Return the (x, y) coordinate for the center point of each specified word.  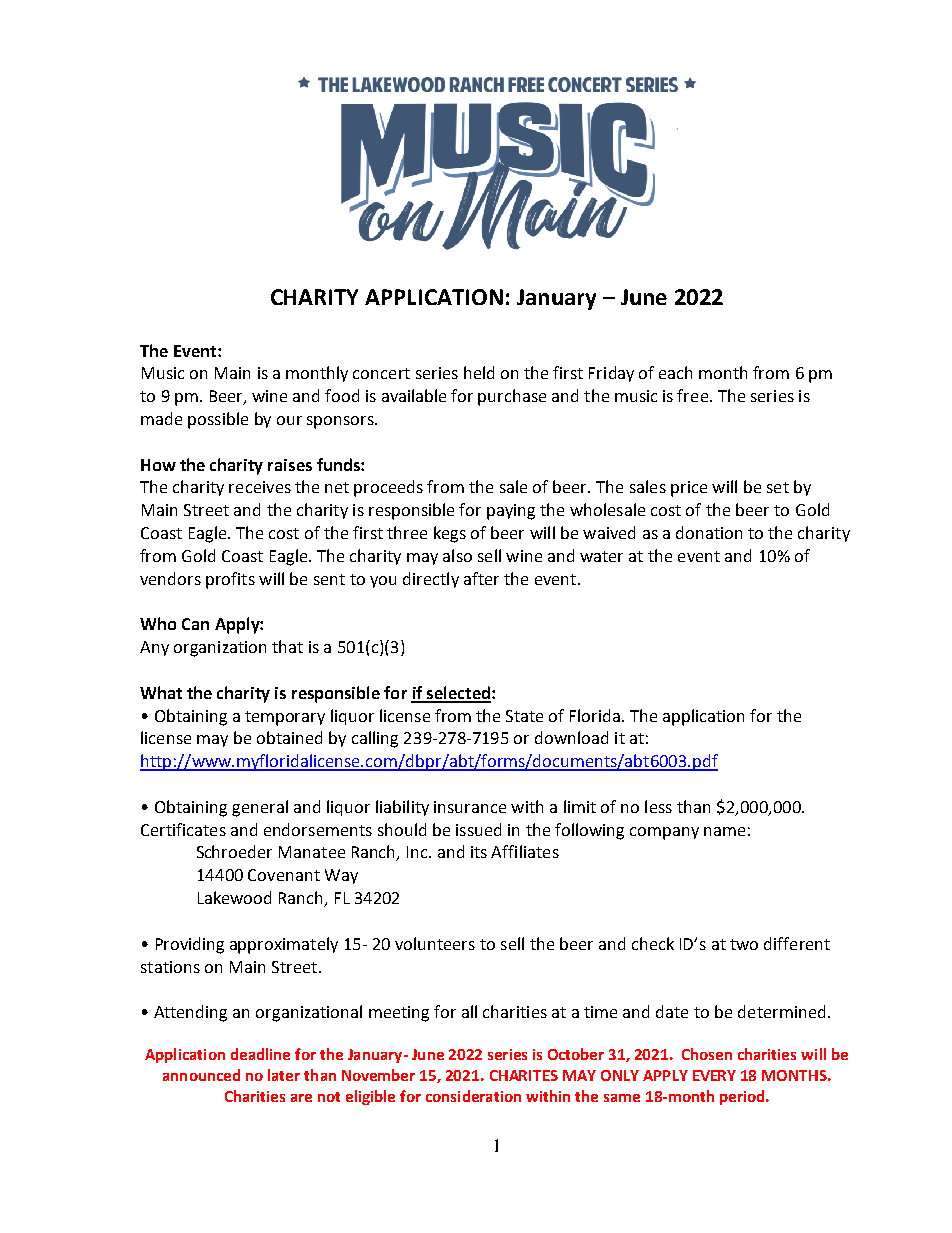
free (692, 395)
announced (201, 1075)
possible (218, 420)
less (658, 806)
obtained (289, 737)
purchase (512, 397)
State (524, 716)
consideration (473, 1096)
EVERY (714, 1075)
